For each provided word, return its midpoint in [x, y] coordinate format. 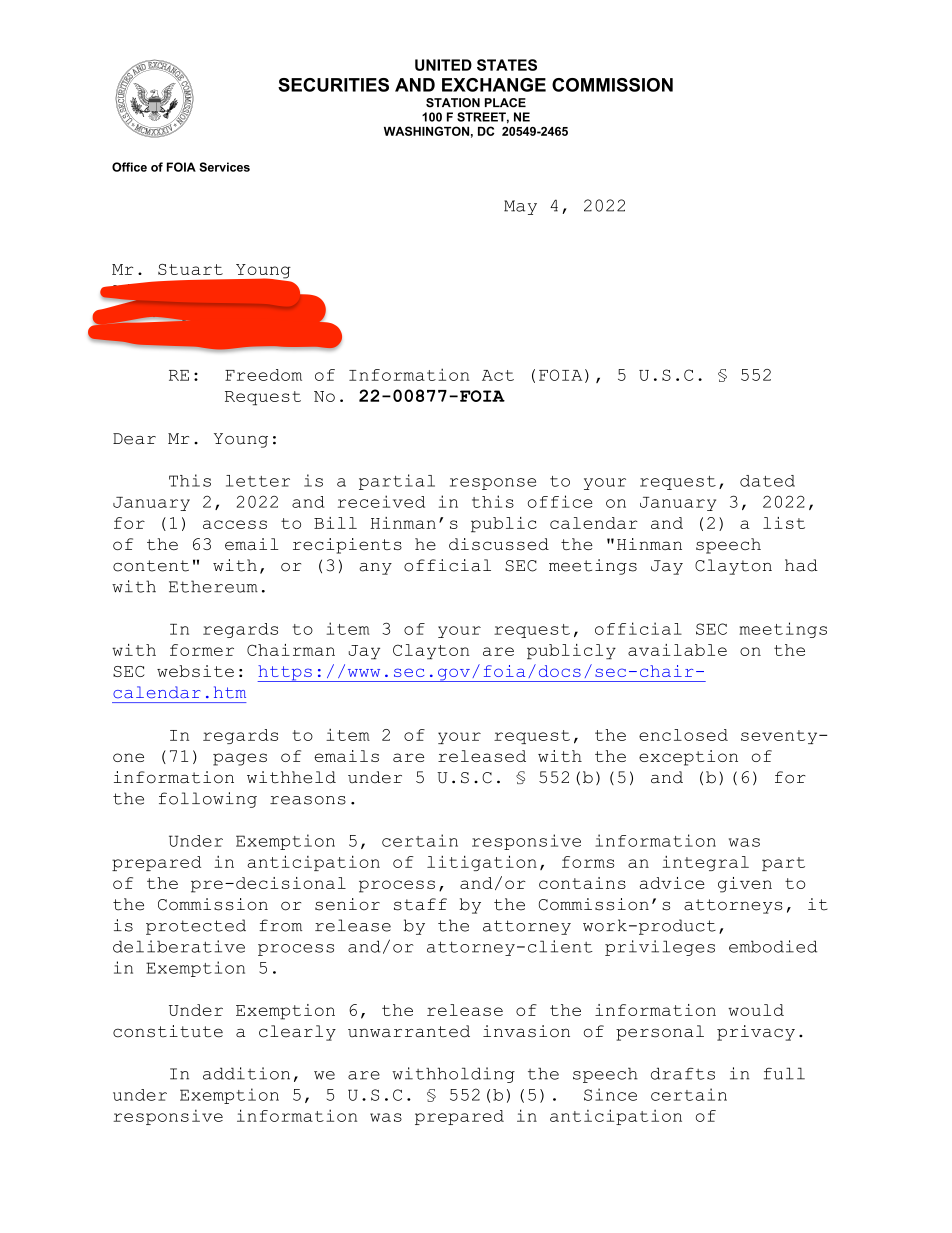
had [801, 565]
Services [224, 167]
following [208, 800]
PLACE [505, 103]
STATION [453, 103]
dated [767, 481]
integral [705, 863]
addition [246, 1073]
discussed [499, 544]
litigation [482, 863]
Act [498, 375]
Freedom [263, 375]
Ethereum [213, 586]
